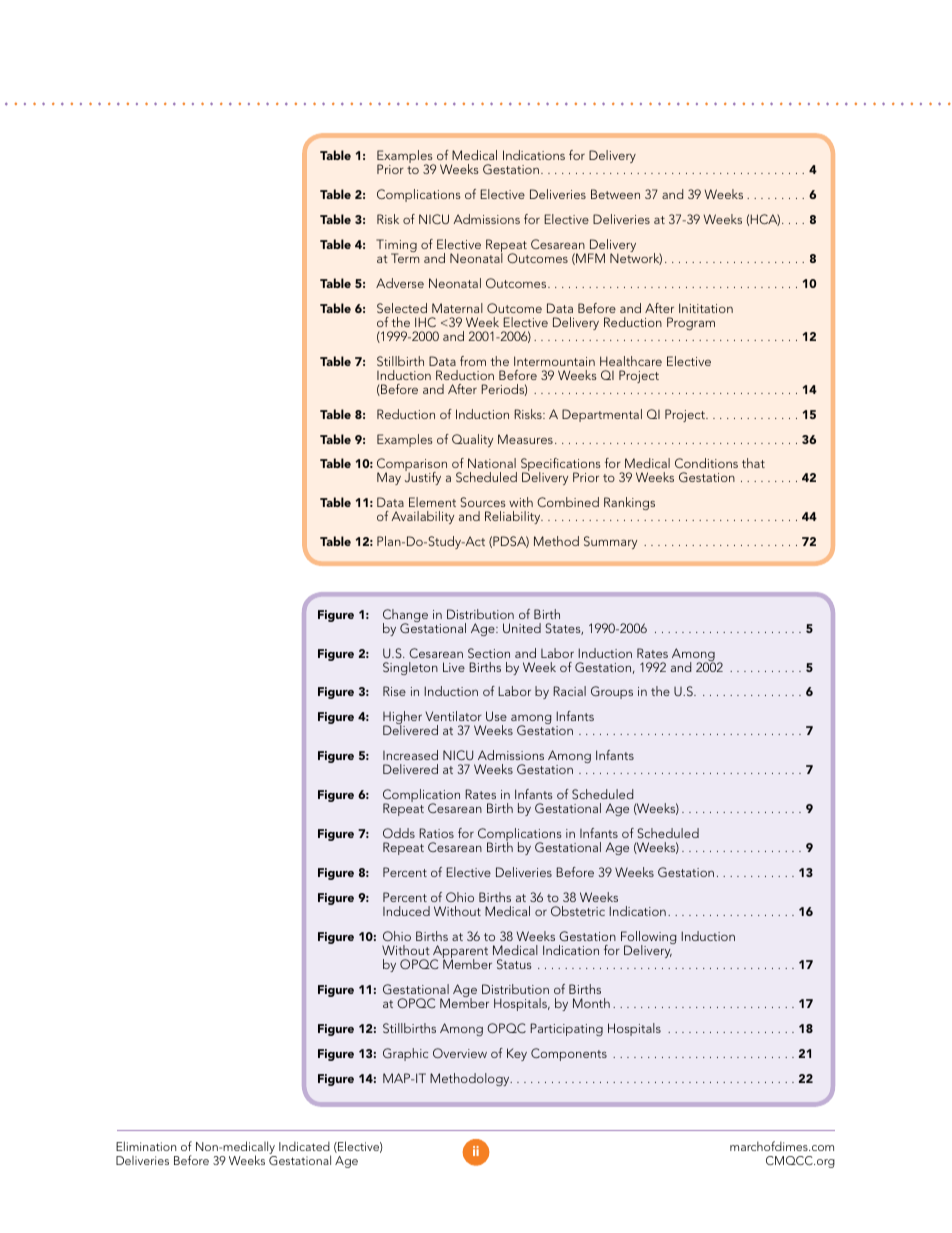  I want to click on Singleton, so click(410, 668).
